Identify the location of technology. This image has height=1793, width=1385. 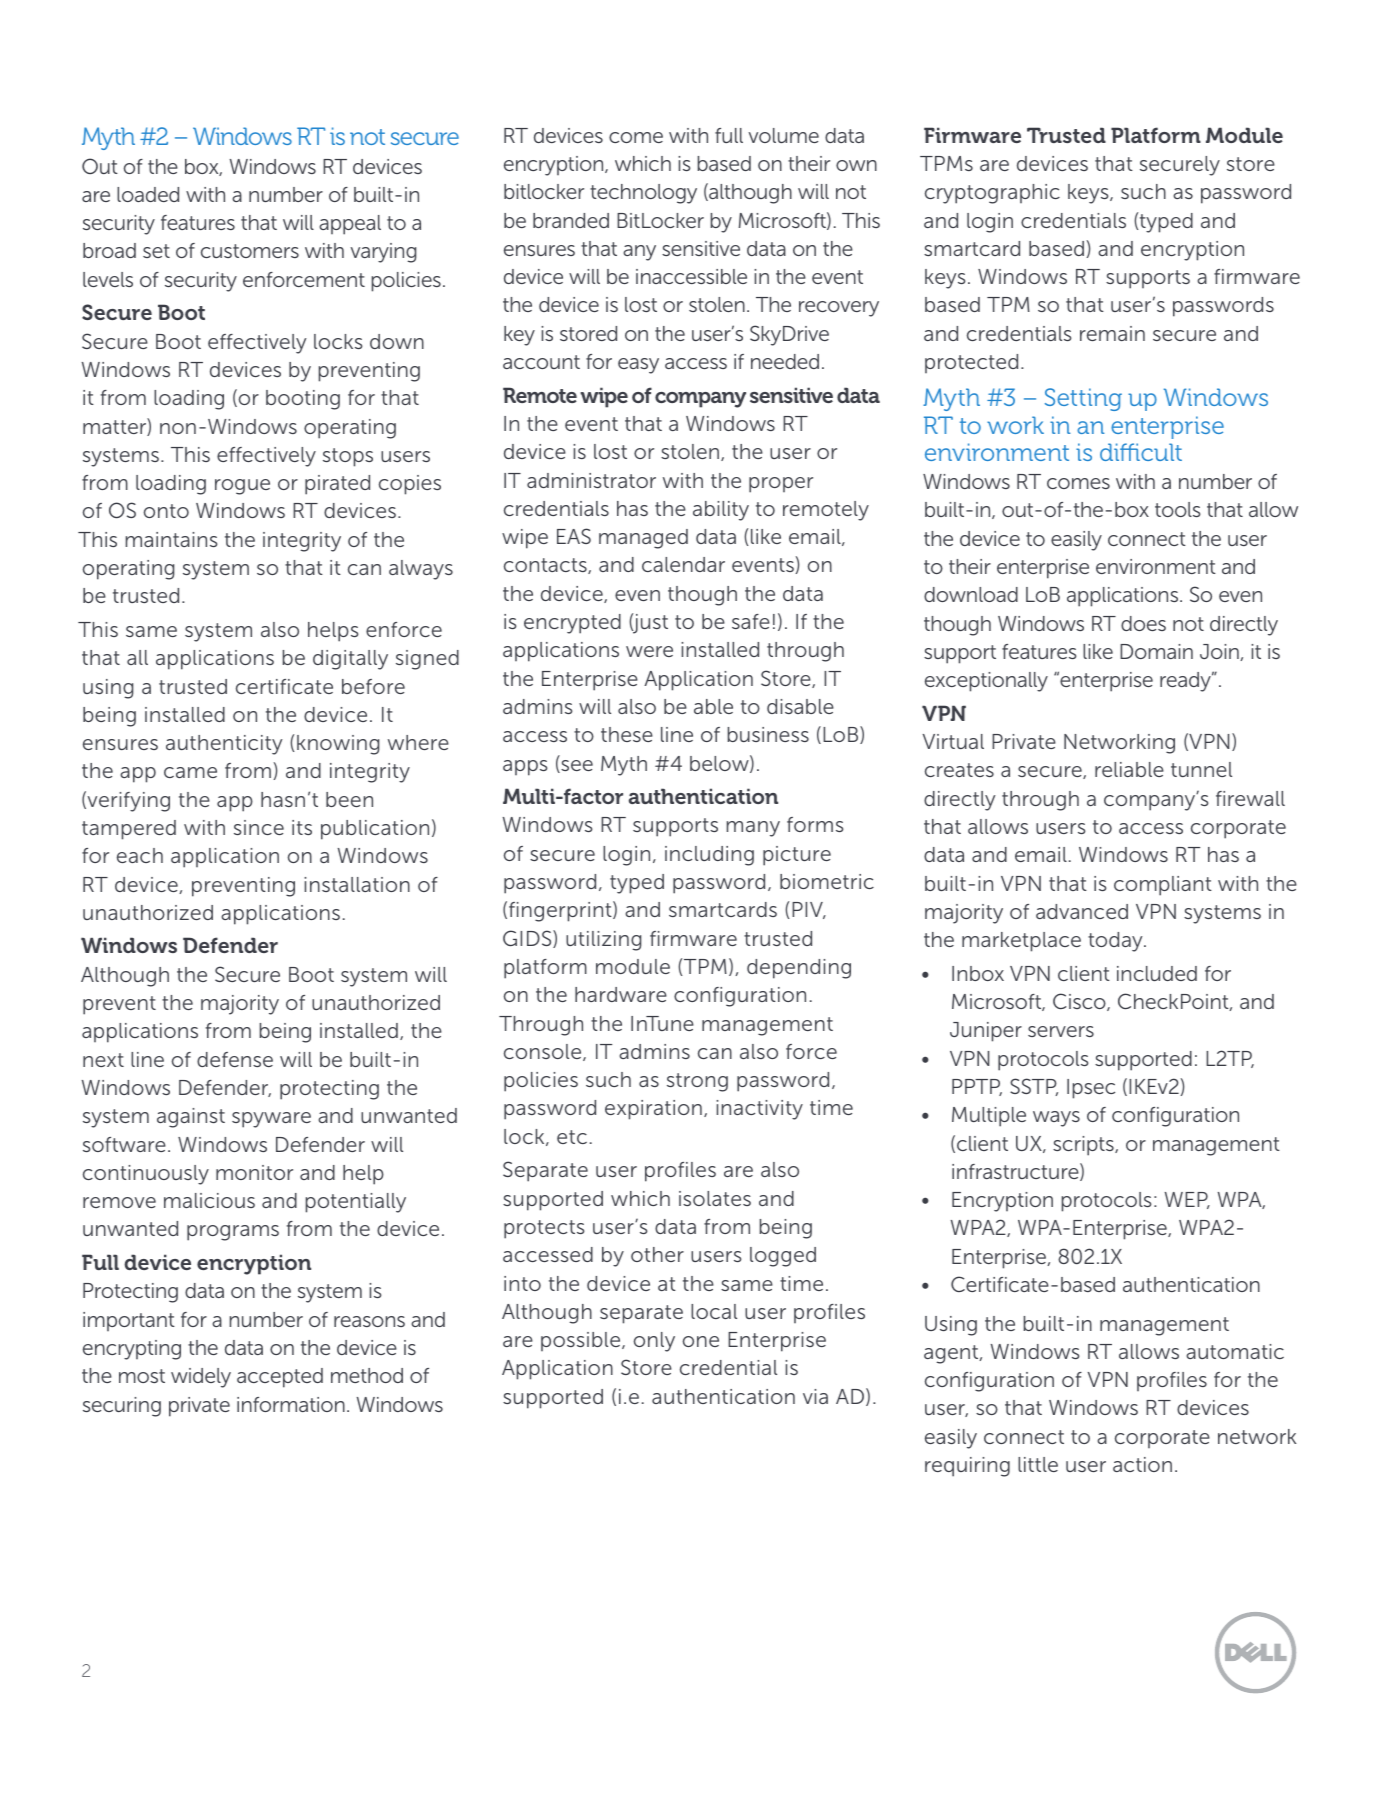
(643, 194).
